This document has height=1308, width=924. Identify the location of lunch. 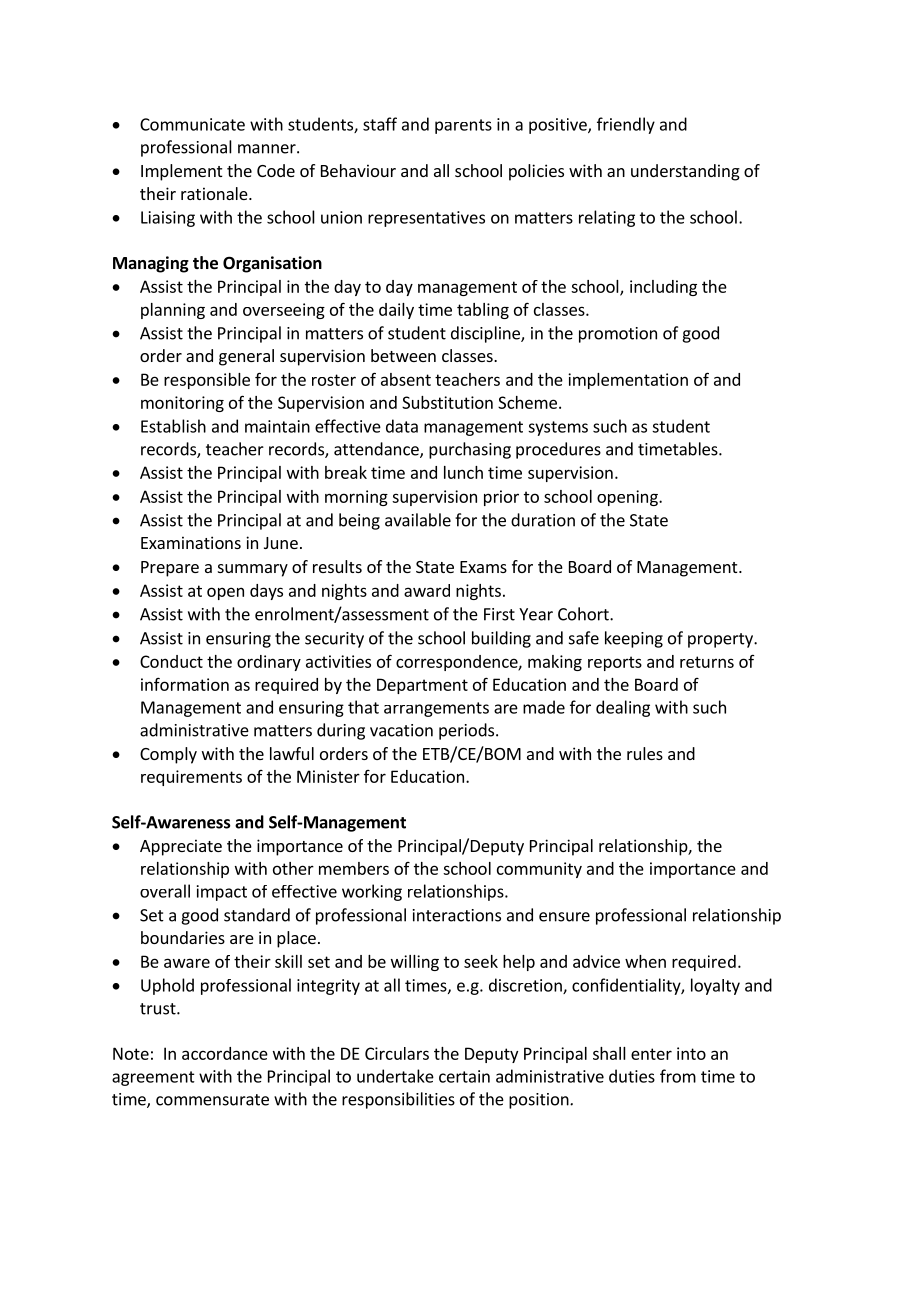
(463, 472).
